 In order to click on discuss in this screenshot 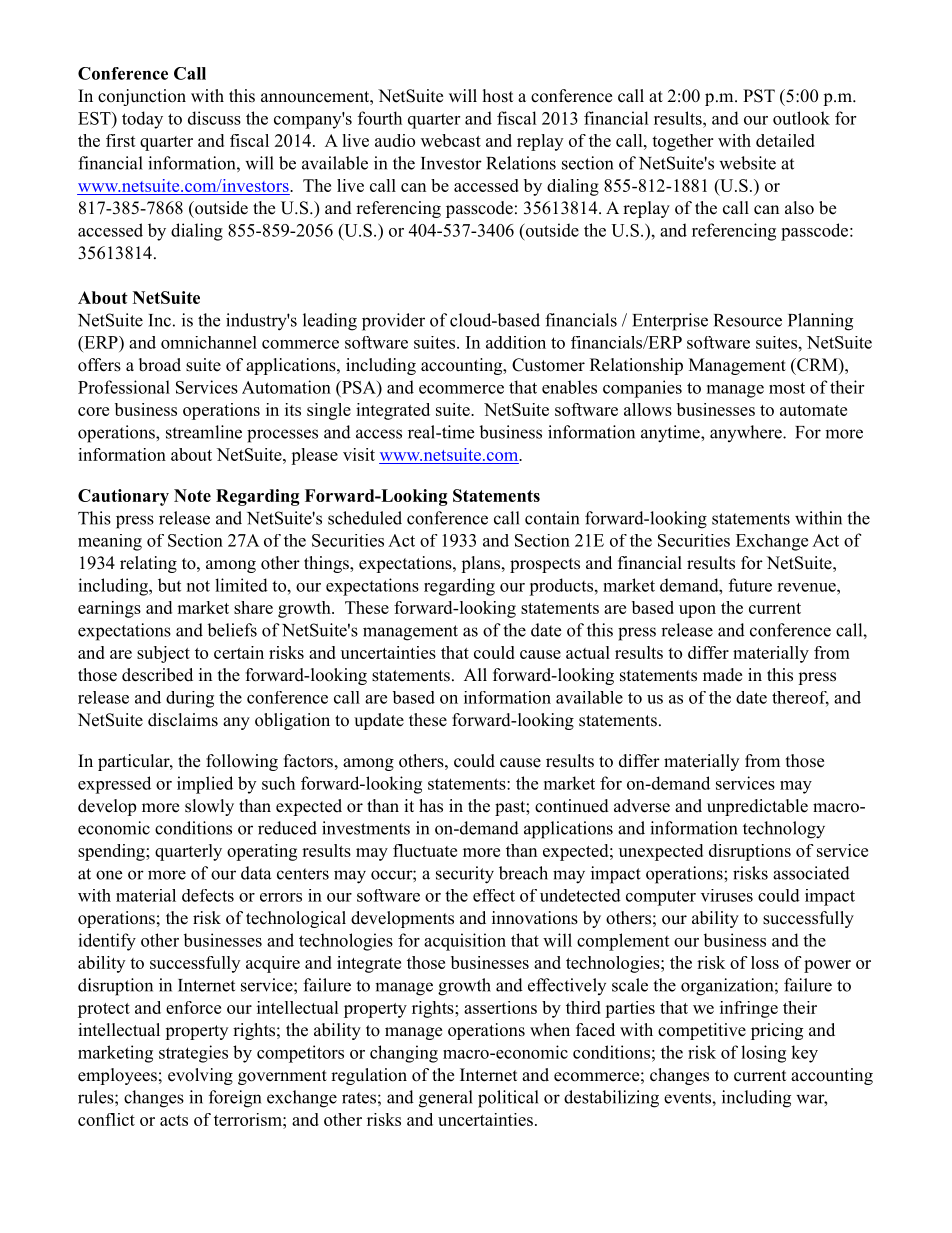, I will do `click(214, 118)`.
